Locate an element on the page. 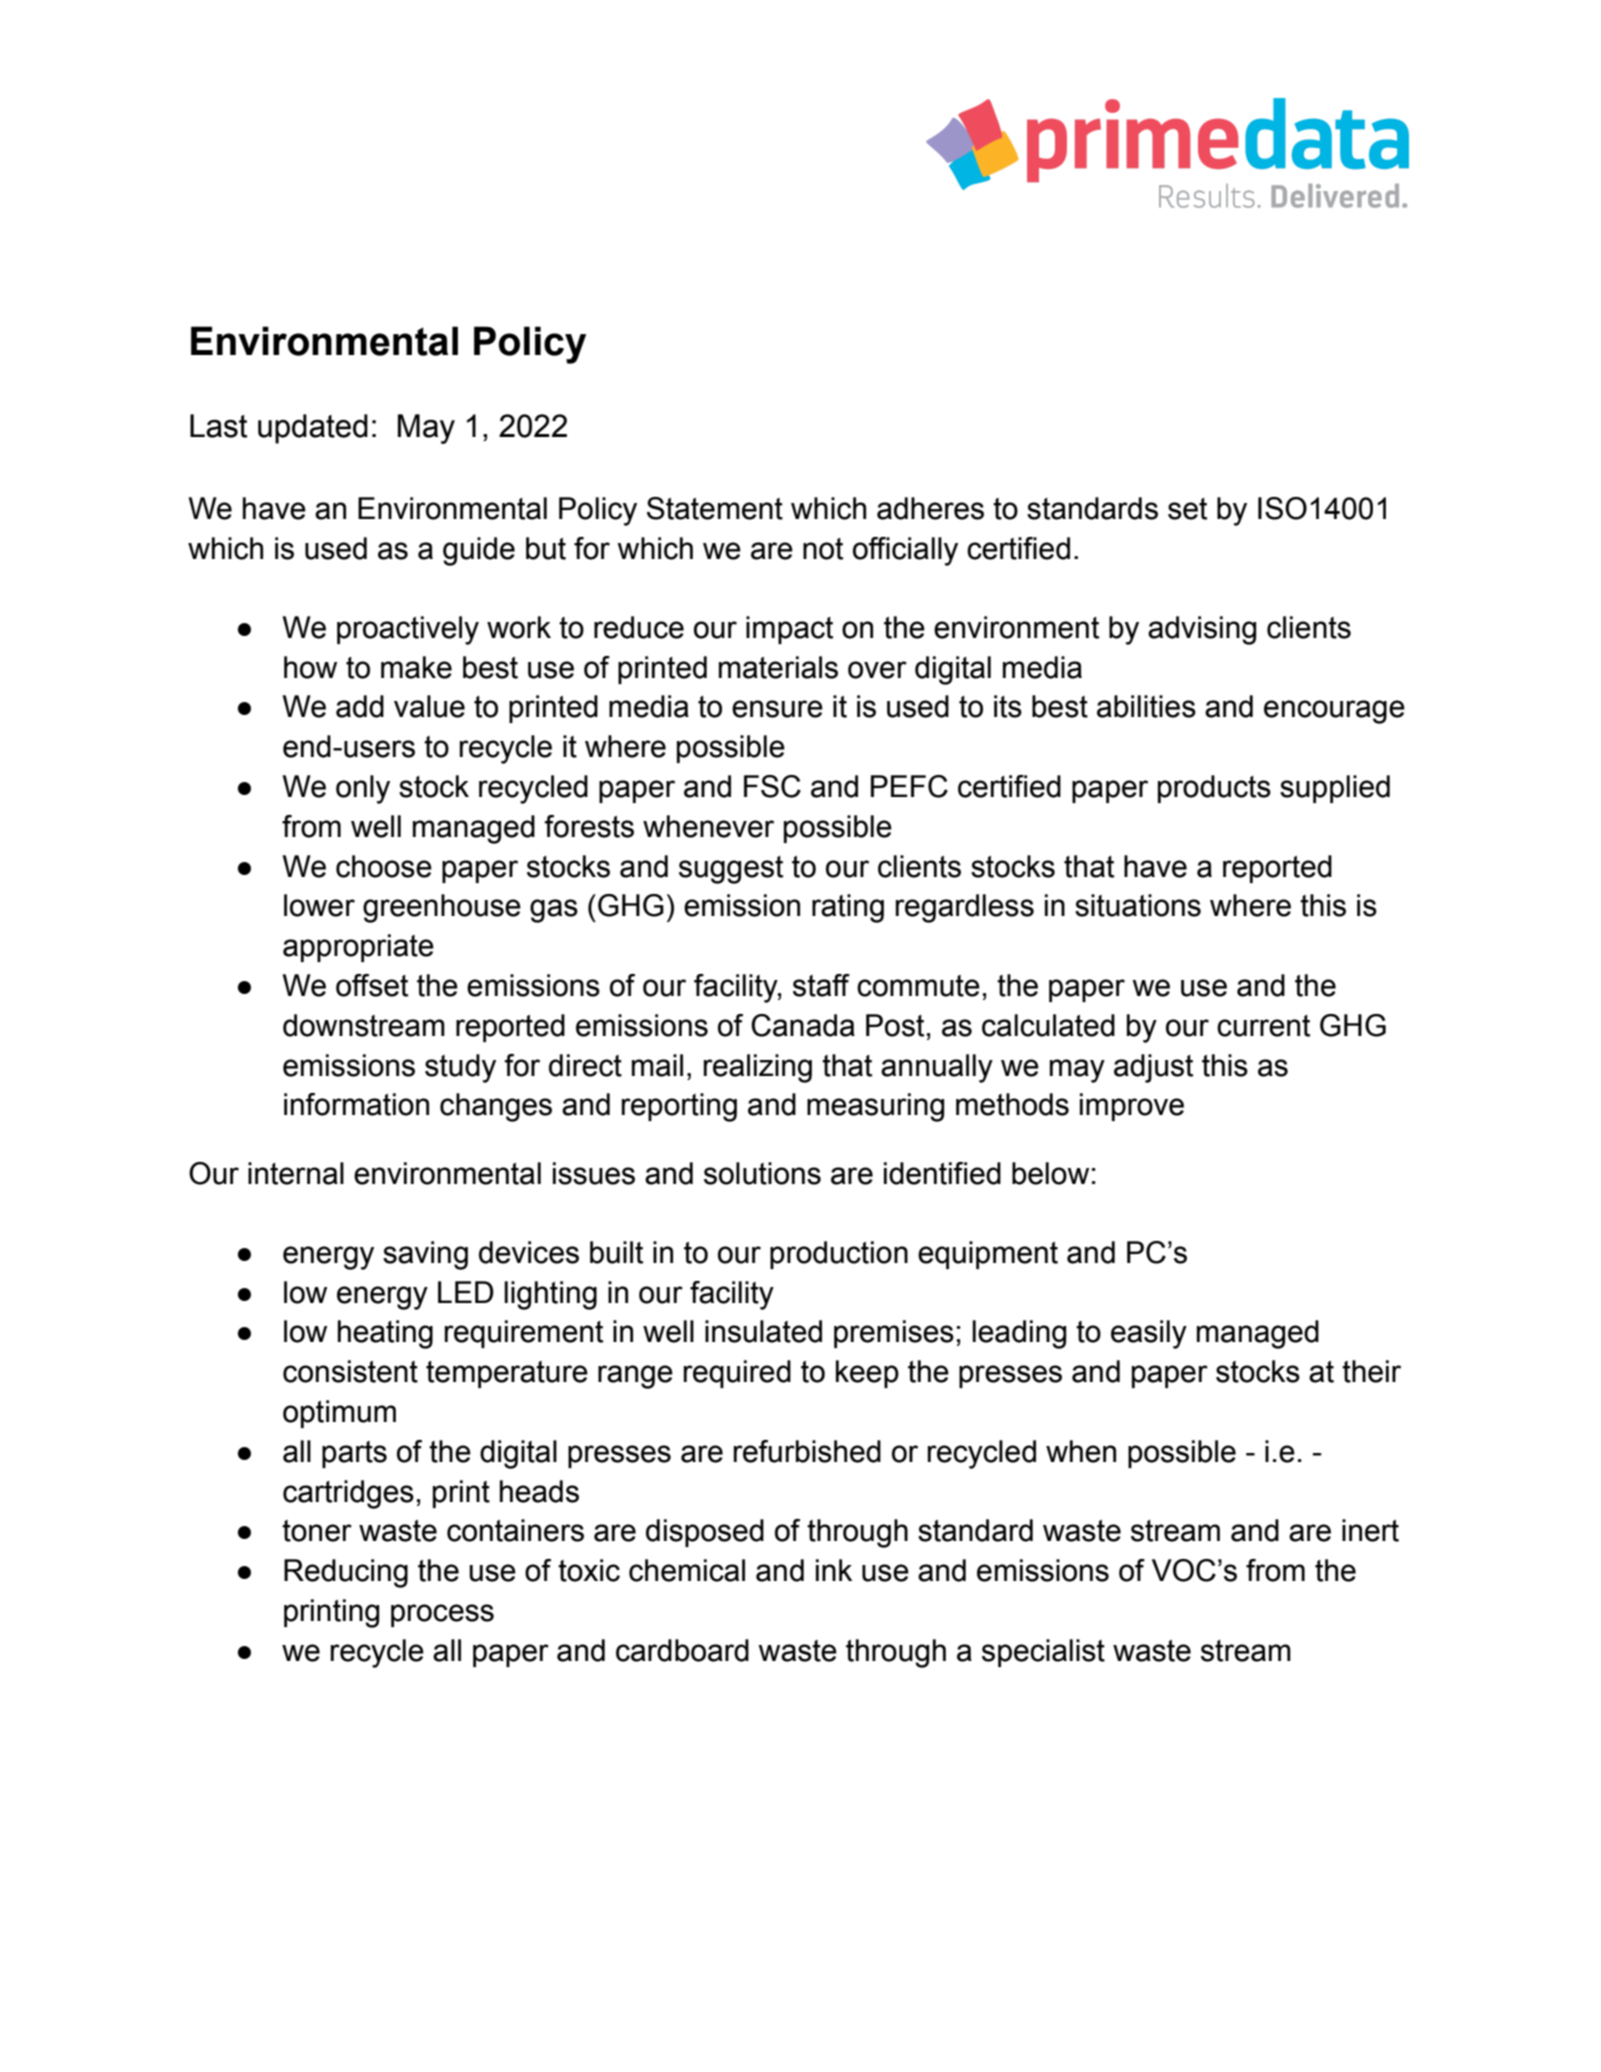 The width and height of the image is (1601, 2072). updated is located at coordinates (313, 429).
